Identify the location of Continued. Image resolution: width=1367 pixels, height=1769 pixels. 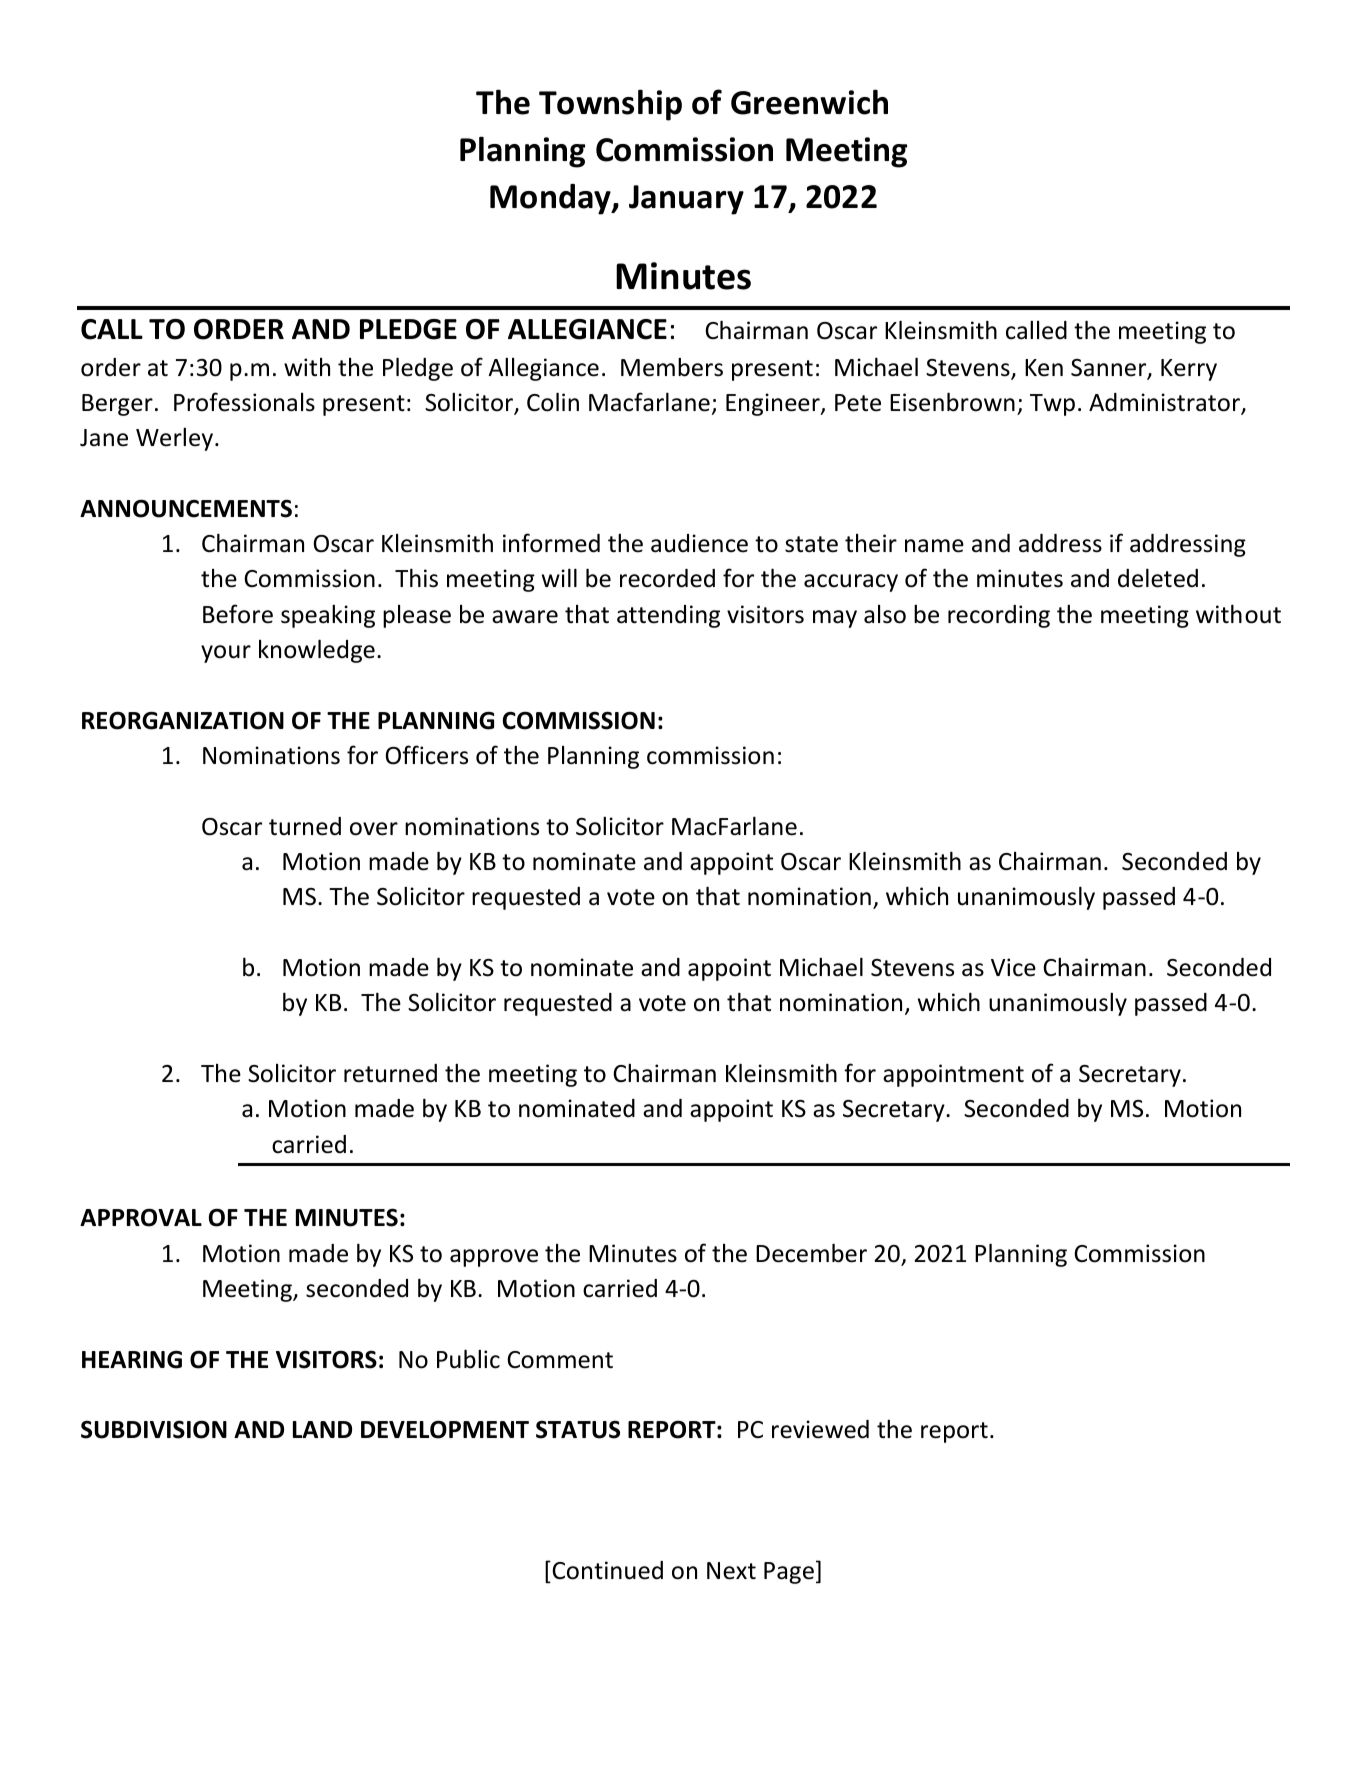
(606, 1572).
